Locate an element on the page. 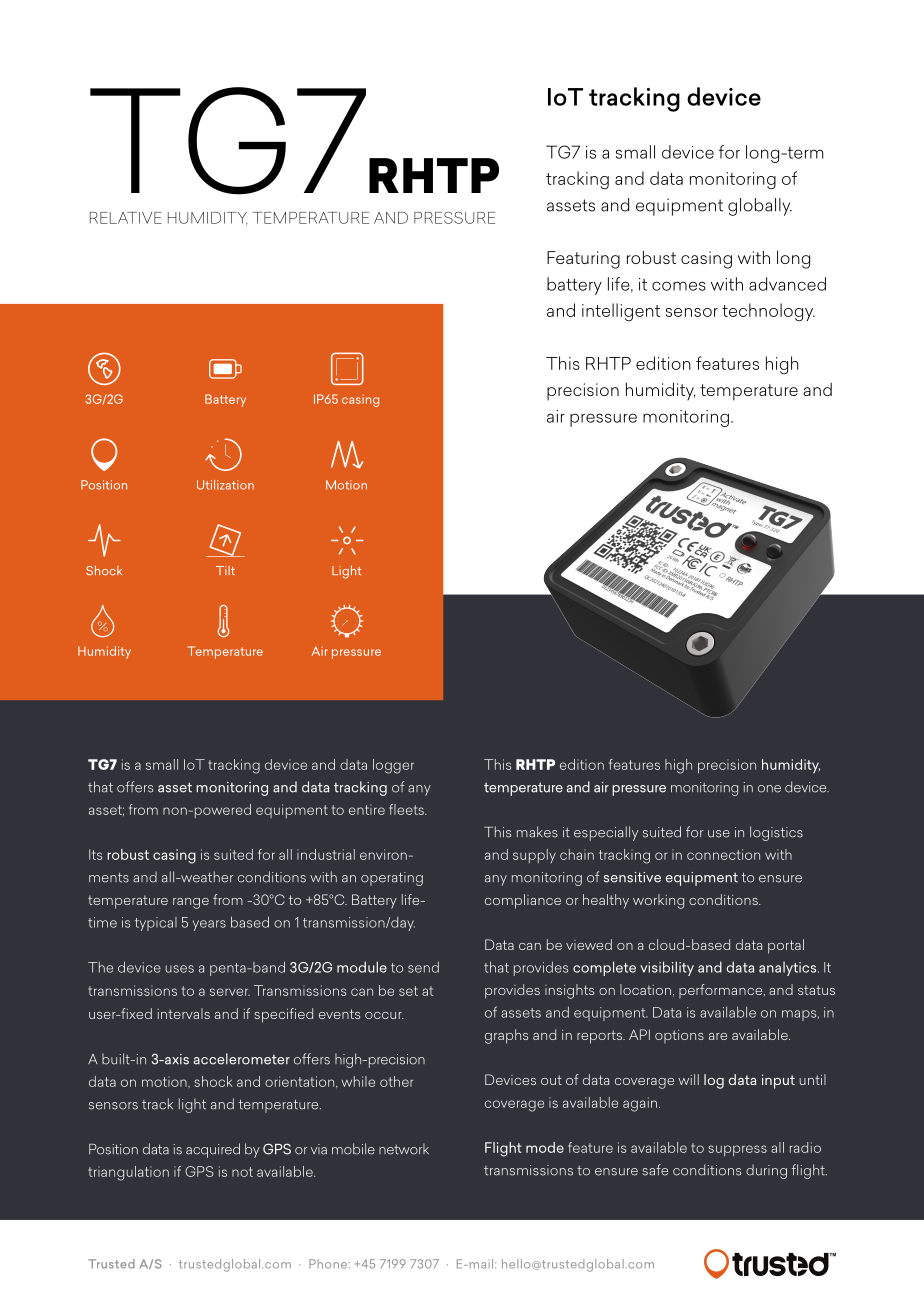 This page has width=924, height=1308. triangulation is located at coordinates (128, 1173).
